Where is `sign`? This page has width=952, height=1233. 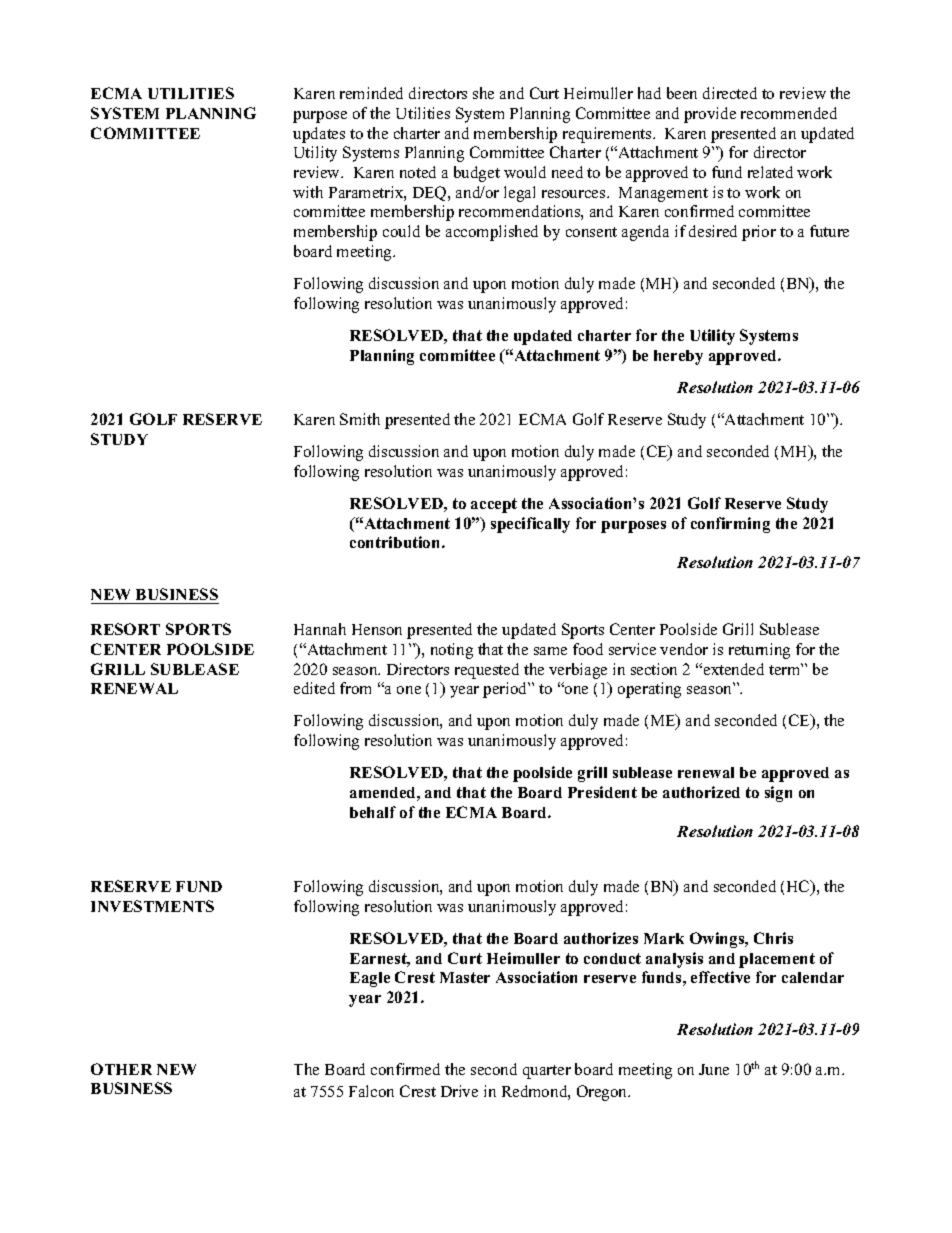
sign is located at coordinates (778, 794).
